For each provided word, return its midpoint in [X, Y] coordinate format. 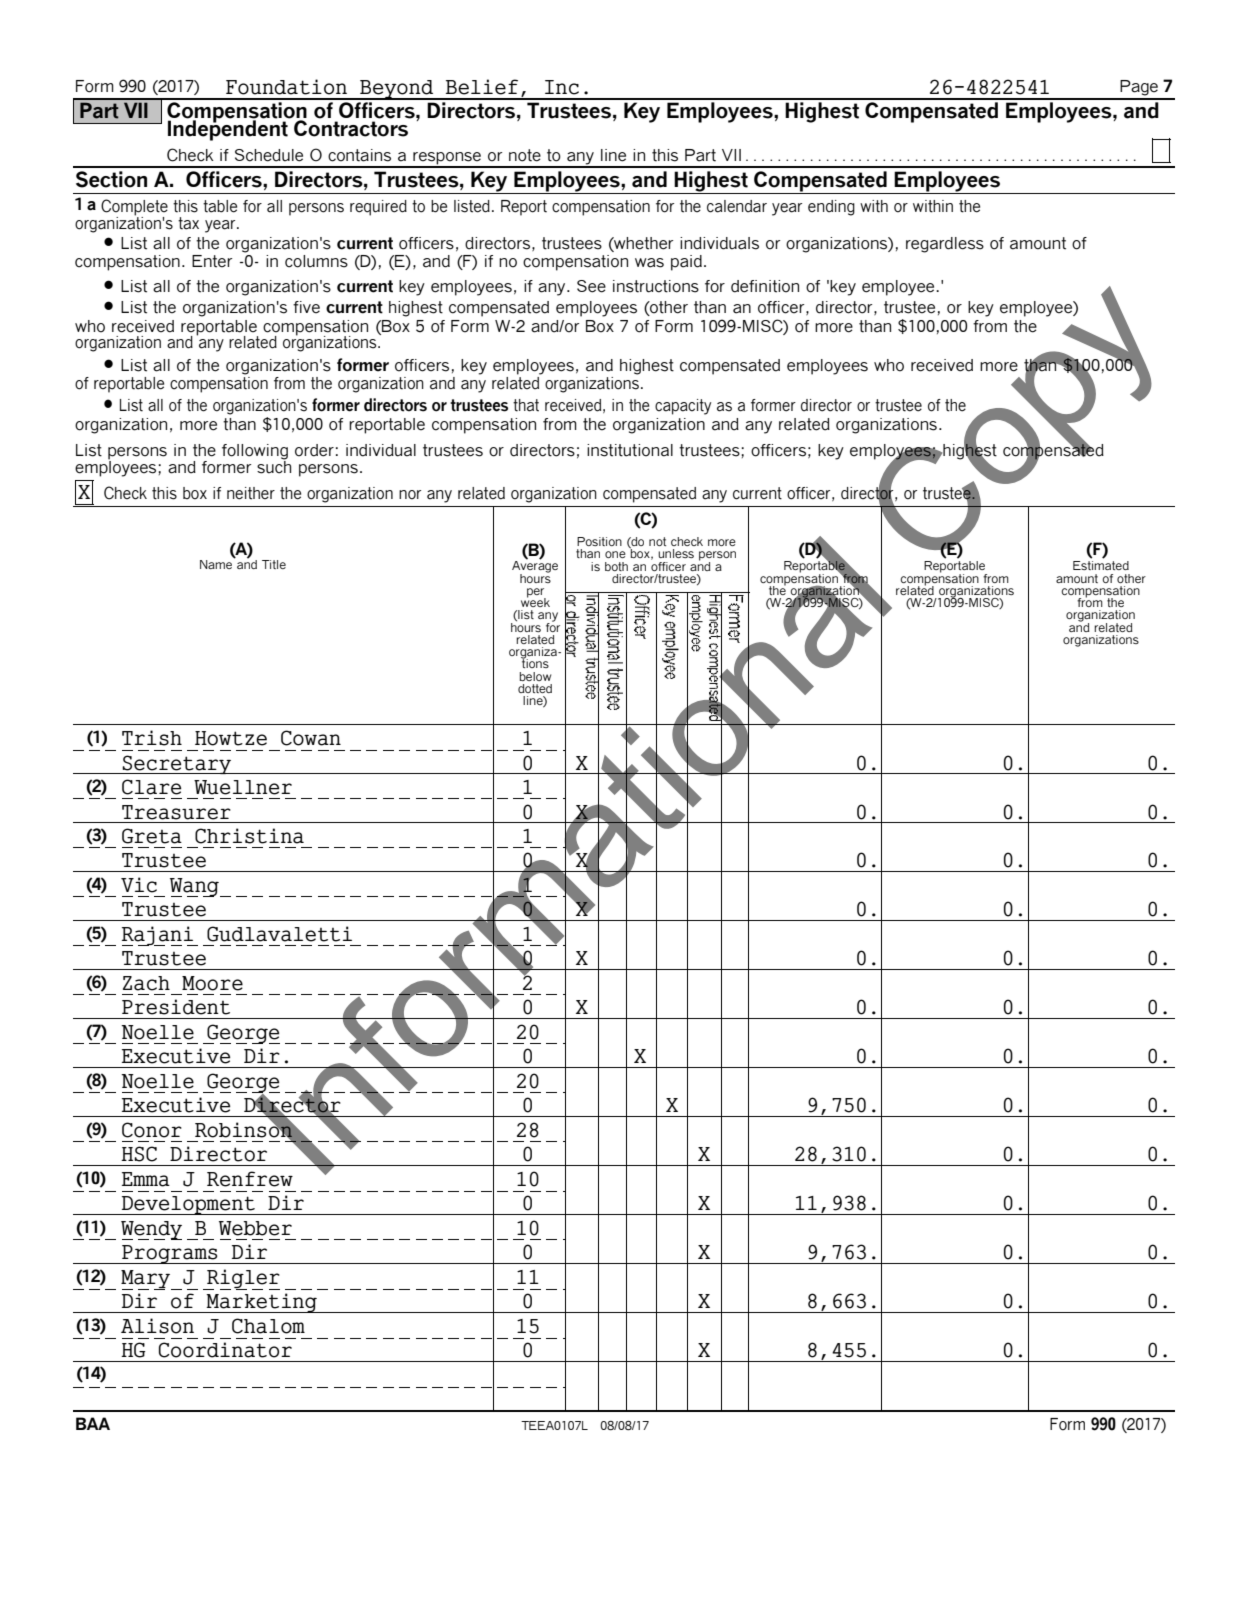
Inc [562, 87]
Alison [157, 1326]
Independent [228, 130]
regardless [945, 245]
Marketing [262, 1303]
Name [216, 564]
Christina [249, 836]
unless [676, 553]
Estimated [1101, 565]
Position [599, 541]
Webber [255, 1228]
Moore [212, 983]
